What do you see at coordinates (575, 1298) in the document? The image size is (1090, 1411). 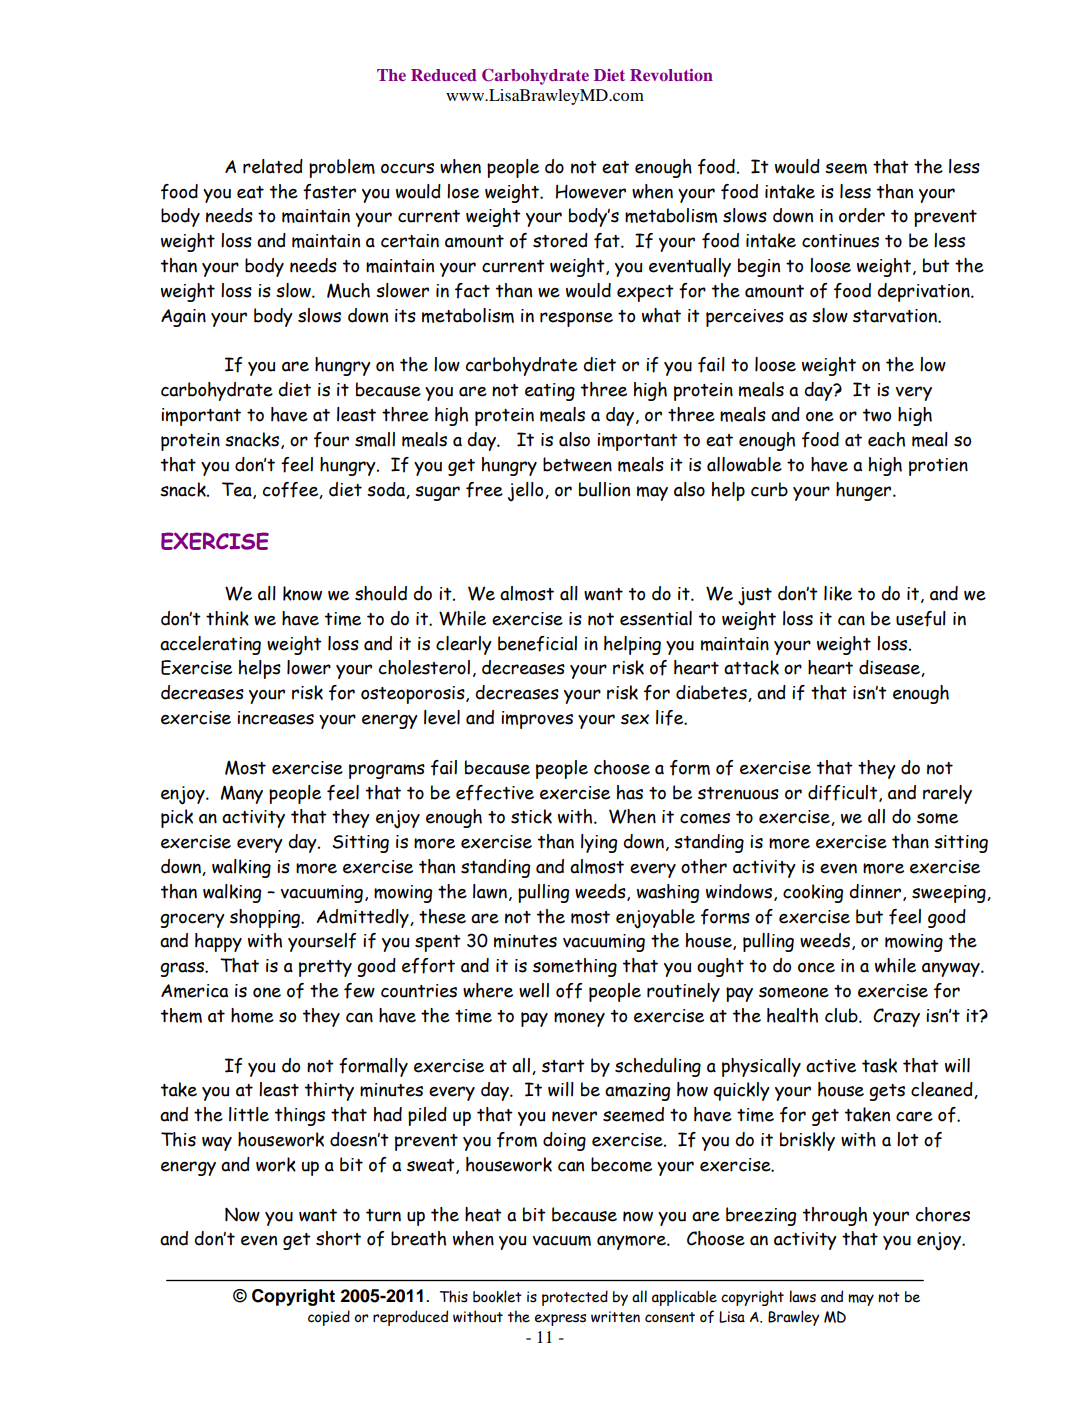 I see `protected` at bounding box center [575, 1298].
